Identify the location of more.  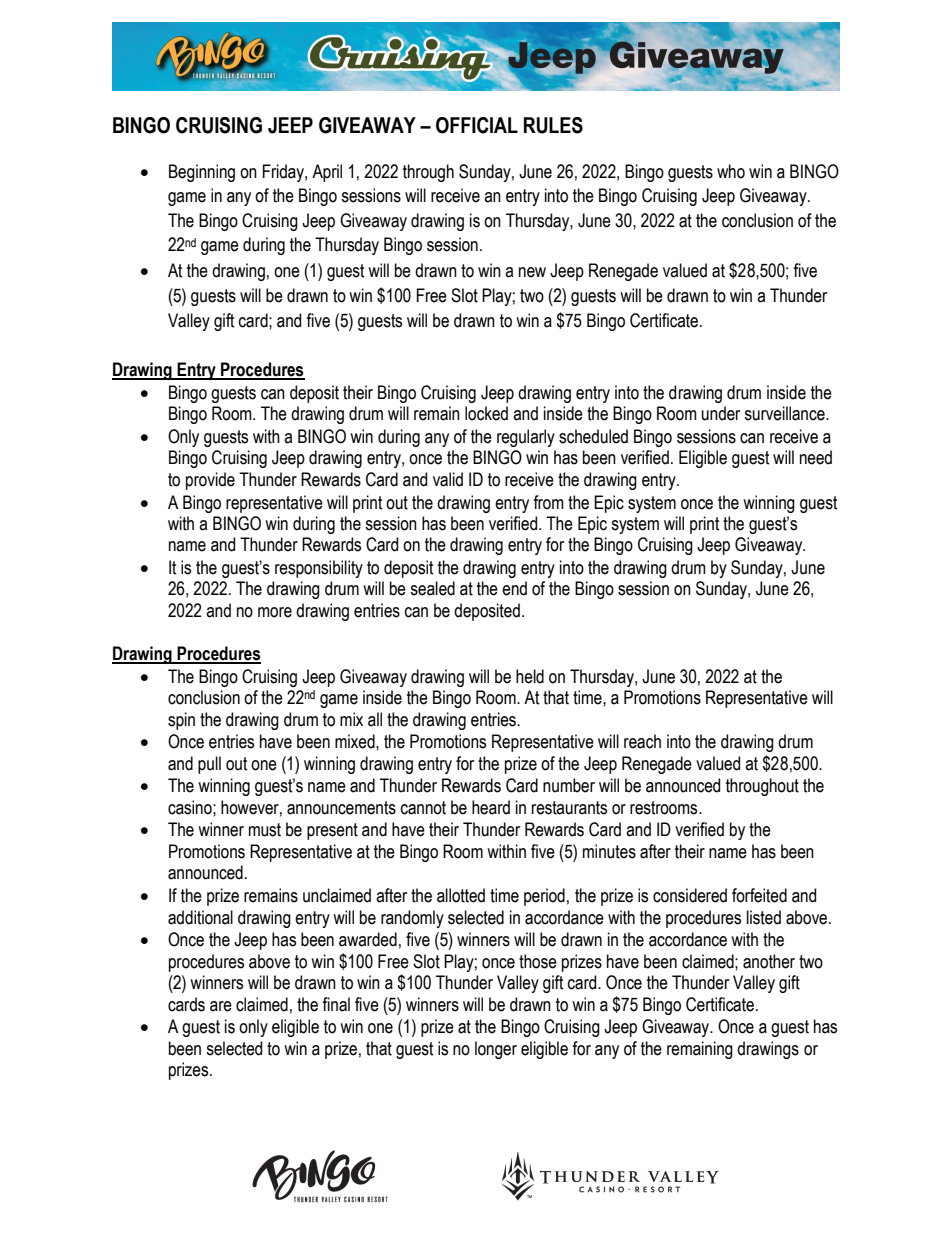
(275, 612).
